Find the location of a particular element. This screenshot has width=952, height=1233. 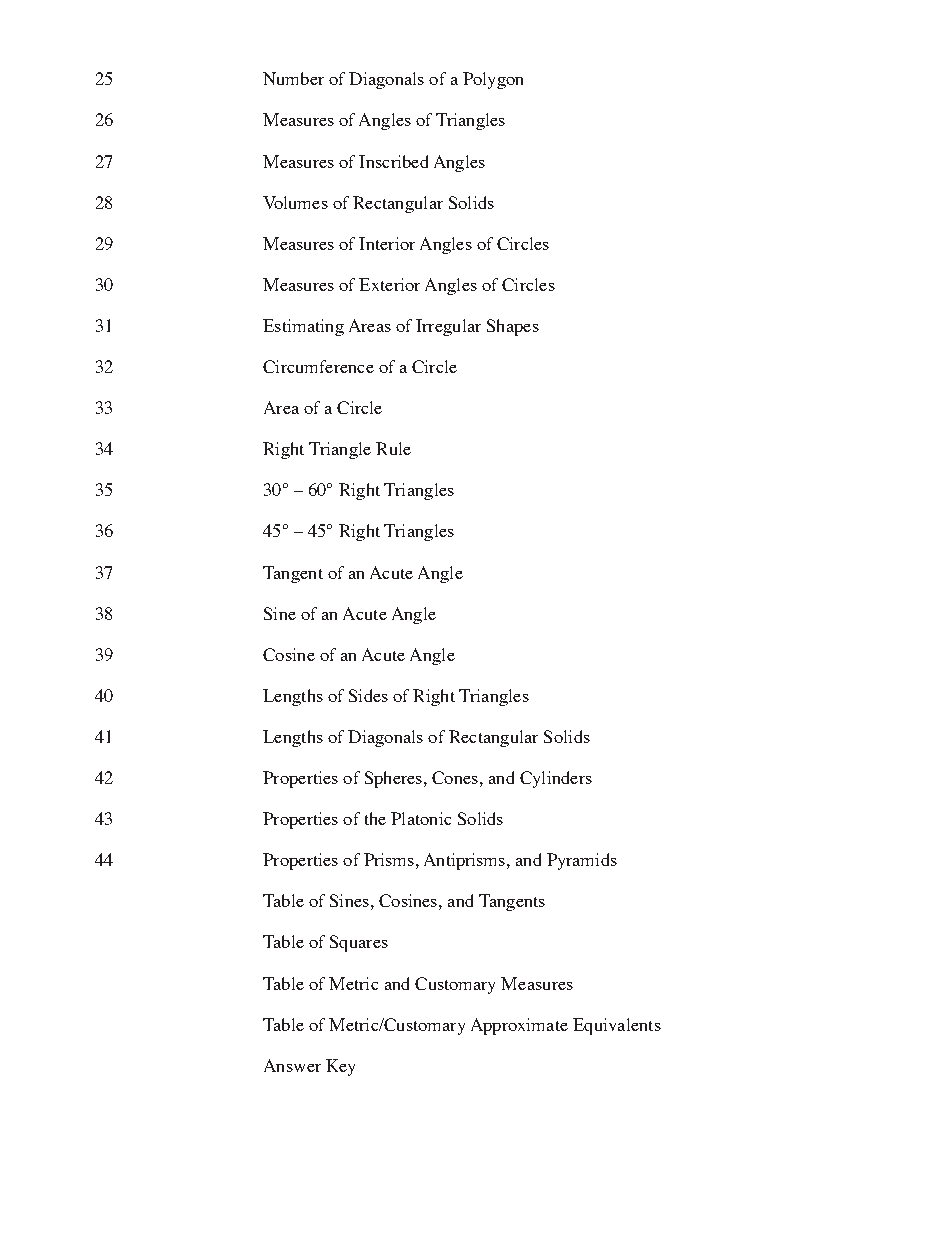

Polygon is located at coordinates (493, 80).
